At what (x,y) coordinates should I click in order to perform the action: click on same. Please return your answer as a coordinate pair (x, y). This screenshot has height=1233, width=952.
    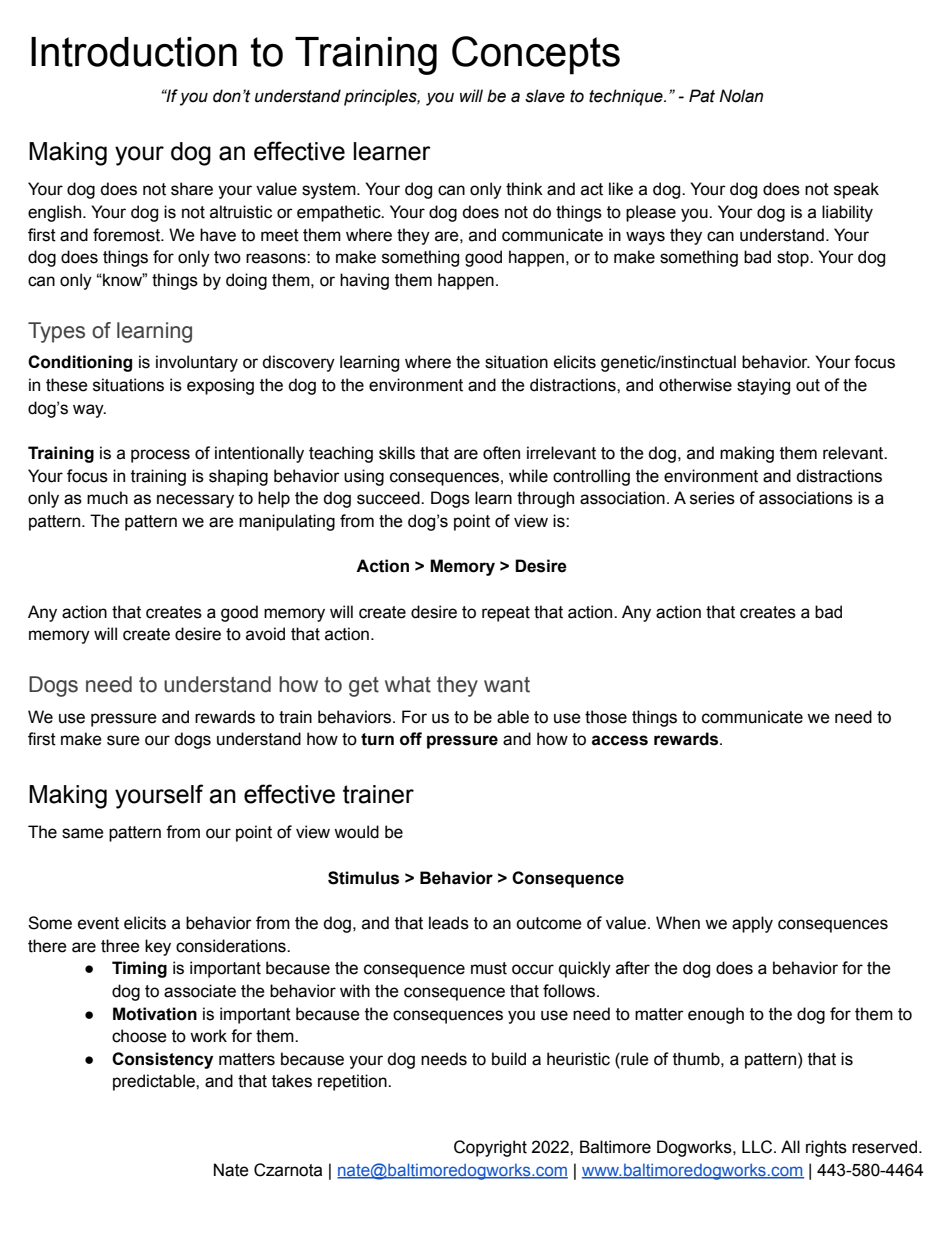
    Looking at the image, I should click on (83, 833).
